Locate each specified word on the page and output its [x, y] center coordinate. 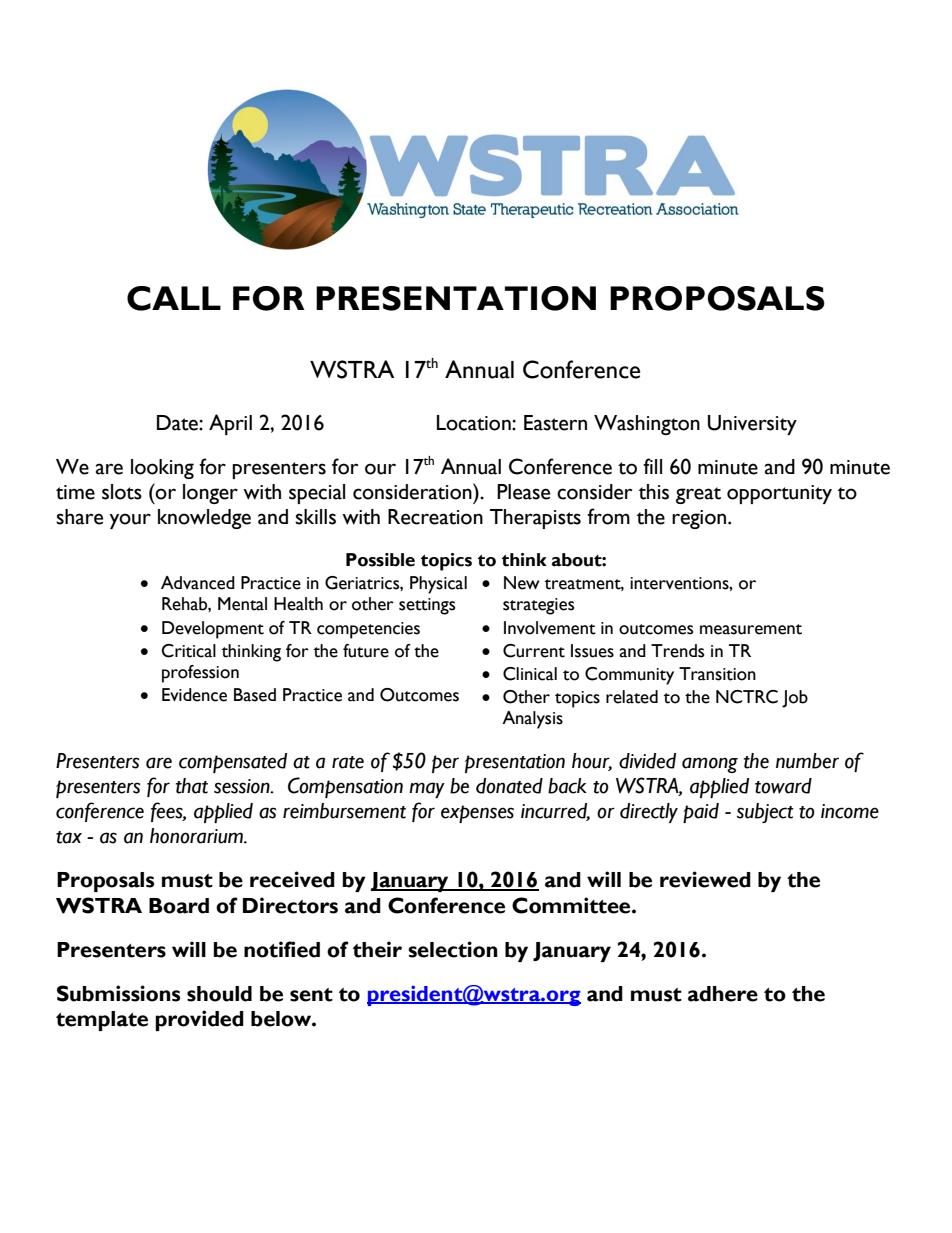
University [752, 425]
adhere [723, 994]
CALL [174, 298]
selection [453, 949]
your [130, 521]
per [445, 764]
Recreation [435, 517]
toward [783, 786]
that [192, 786]
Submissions [118, 993]
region [699, 519]
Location [475, 423]
